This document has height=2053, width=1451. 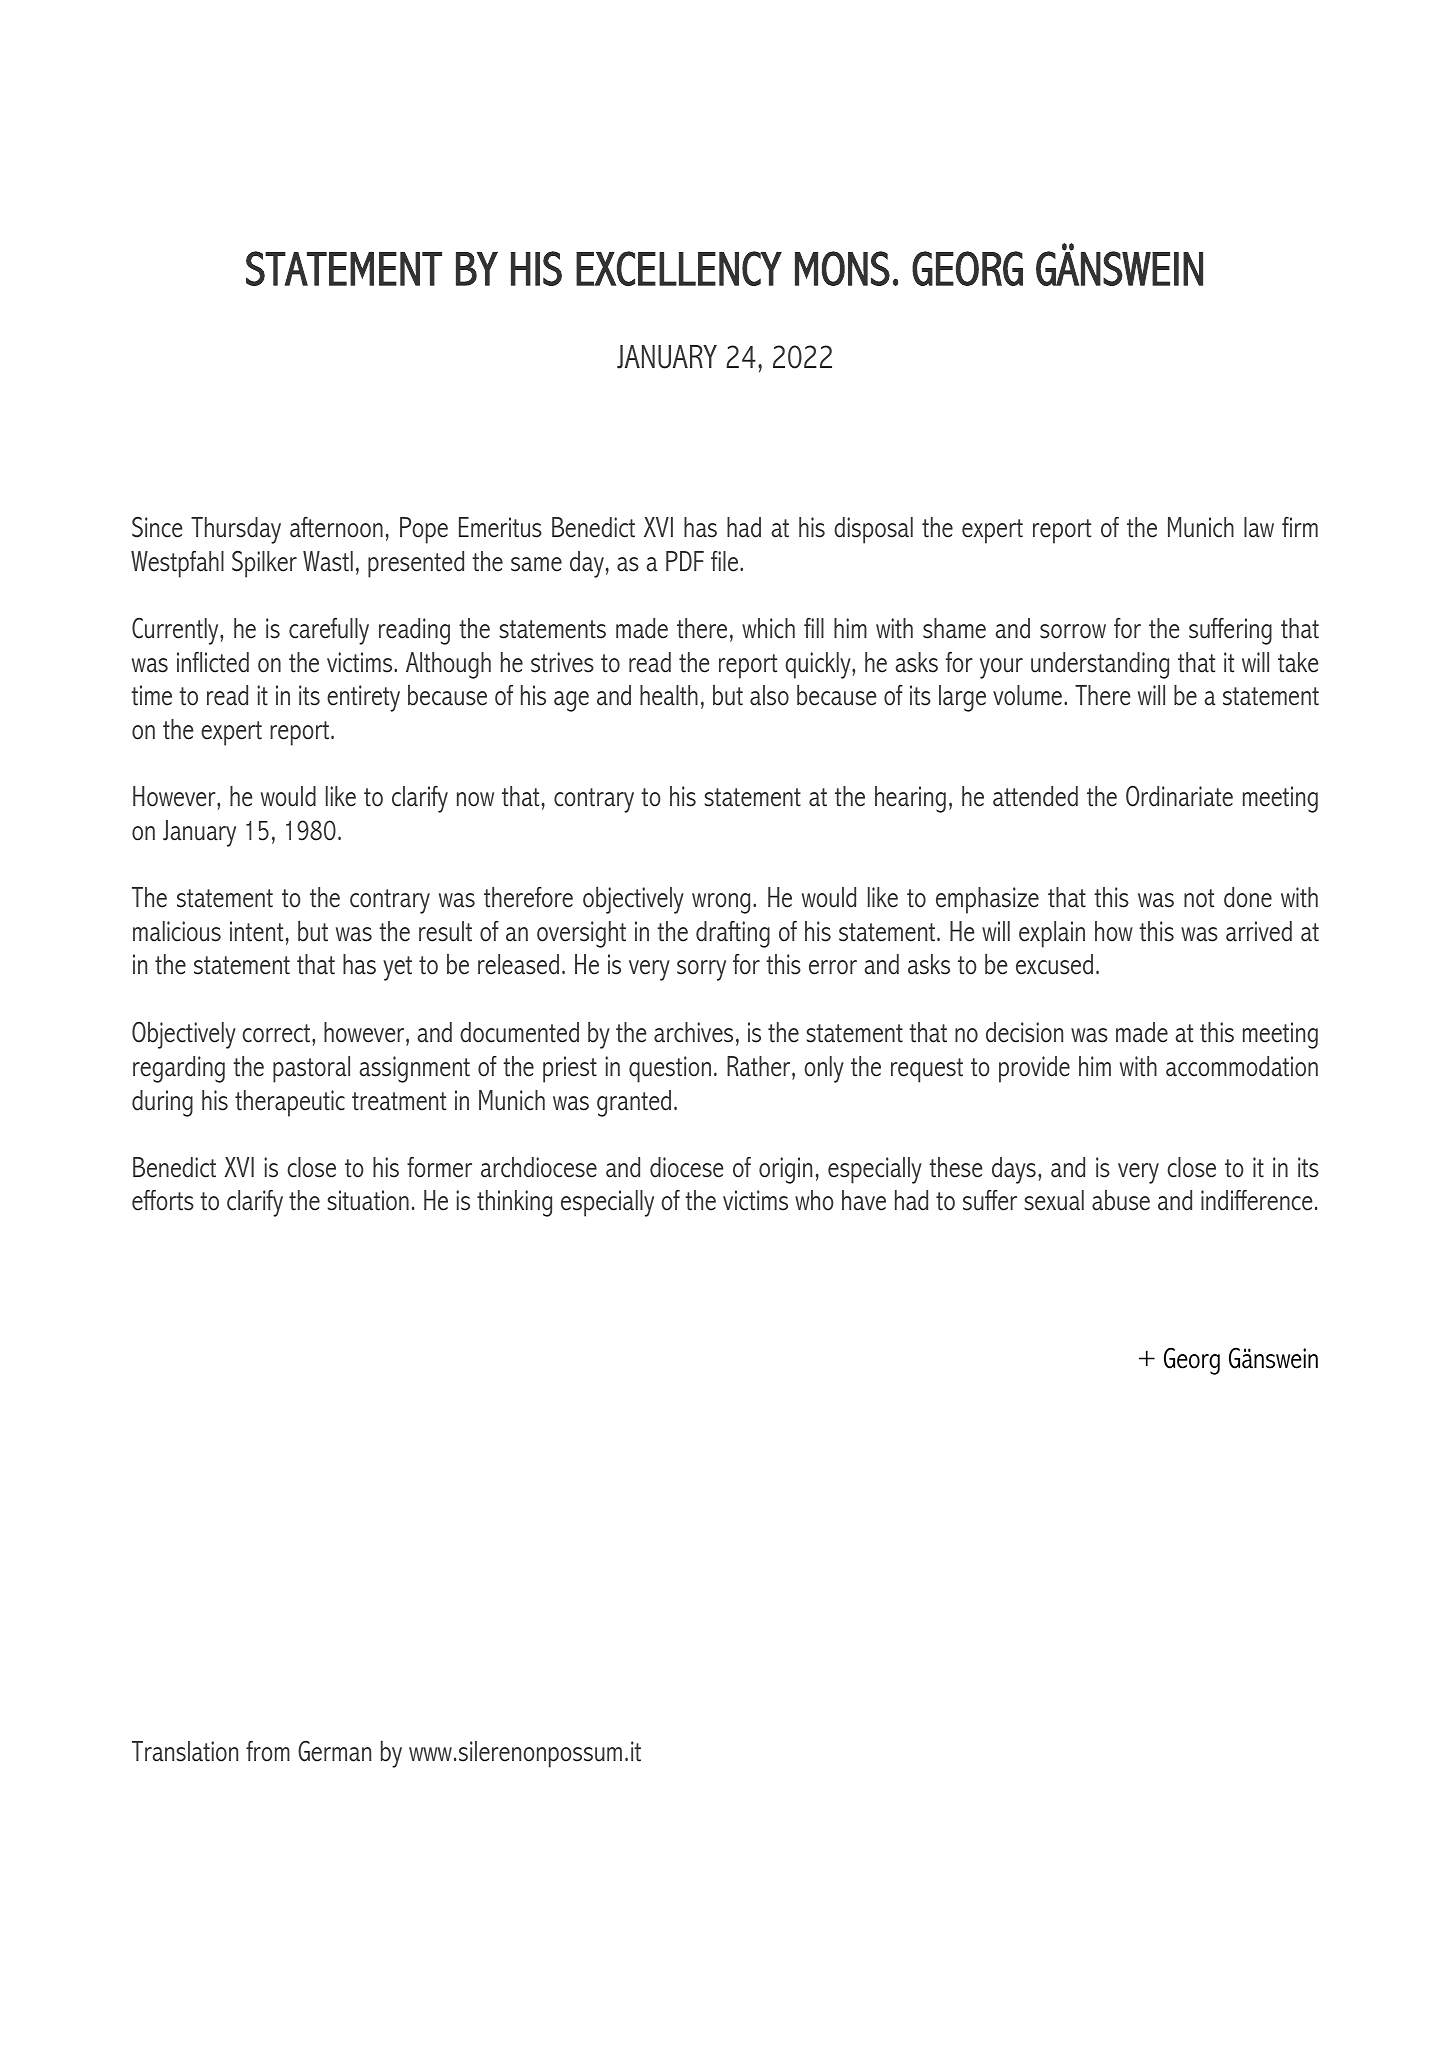 I want to click on EXCELLENCY, so click(x=679, y=268).
